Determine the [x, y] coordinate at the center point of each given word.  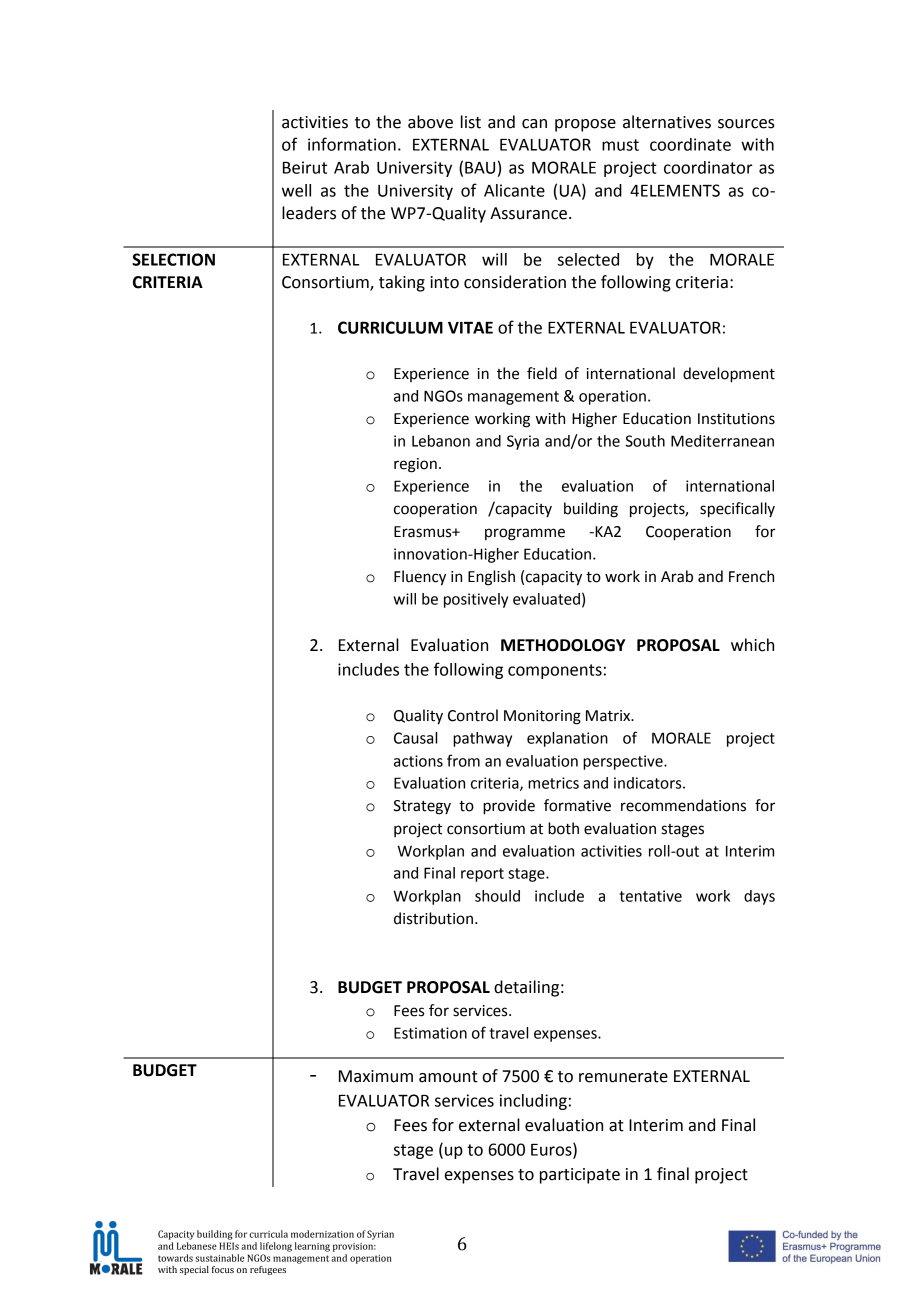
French [751, 576]
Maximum [376, 1076]
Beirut [305, 167]
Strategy [422, 807]
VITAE [470, 328]
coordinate [690, 144]
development [729, 375]
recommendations [683, 805]
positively [476, 600]
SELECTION [173, 259]
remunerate [623, 1077]
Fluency [420, 578]
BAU [480, 168]
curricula [269, 1234]
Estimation [430, 1033]
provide [509, 807]
